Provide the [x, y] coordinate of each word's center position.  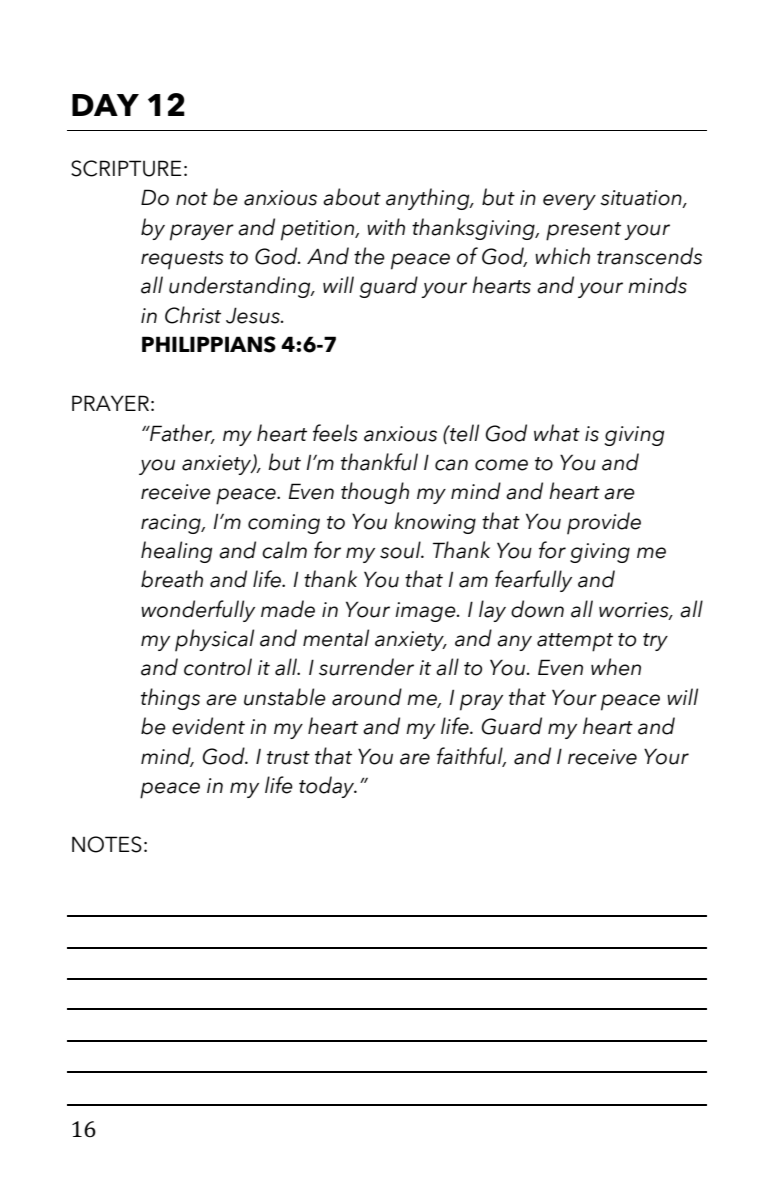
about [352, 197]
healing [176, 552]
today [328, 787]
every [569, 202]
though [375, 493]
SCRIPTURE [126, 168]
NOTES [107, 844]
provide [604, 523]
